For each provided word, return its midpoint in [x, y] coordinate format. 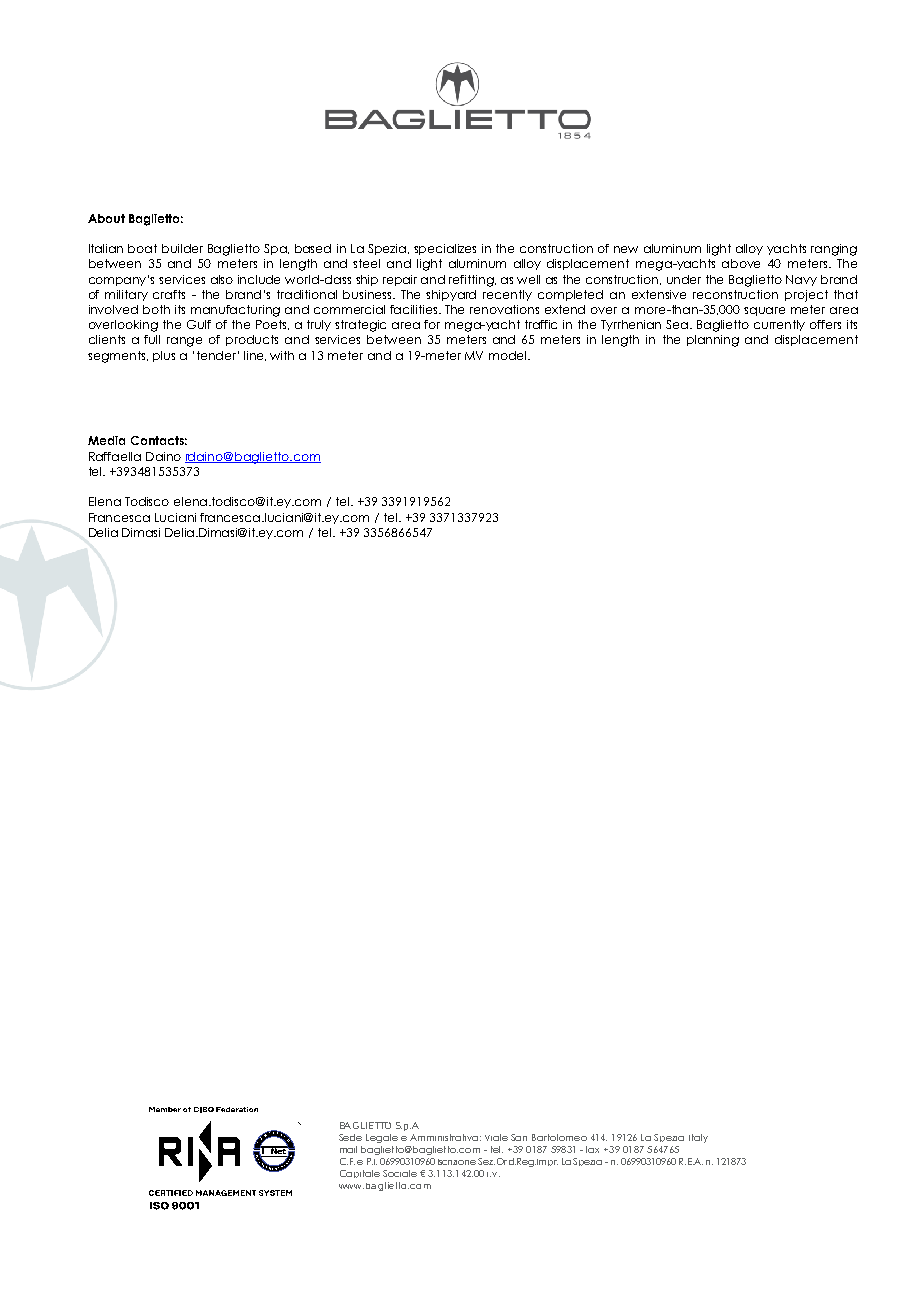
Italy [698, 1138]
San [519, 1137]
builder [182, 248]
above [741, 263]
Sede [350, 1137]
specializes [445, 249]
